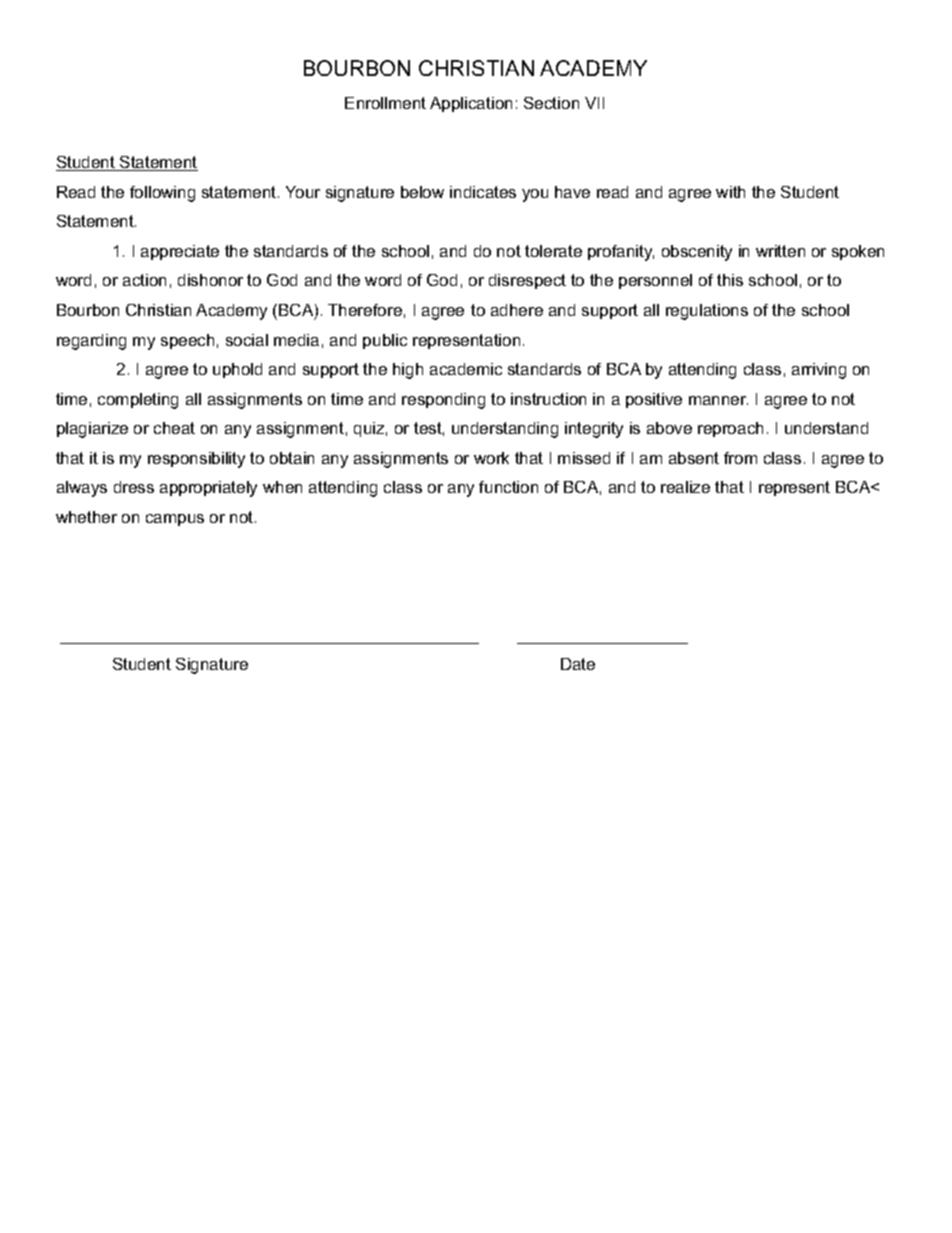  What do you see at coordinates (175, 520) in the image?
I see `campus` at bounding box center [175, 520].
